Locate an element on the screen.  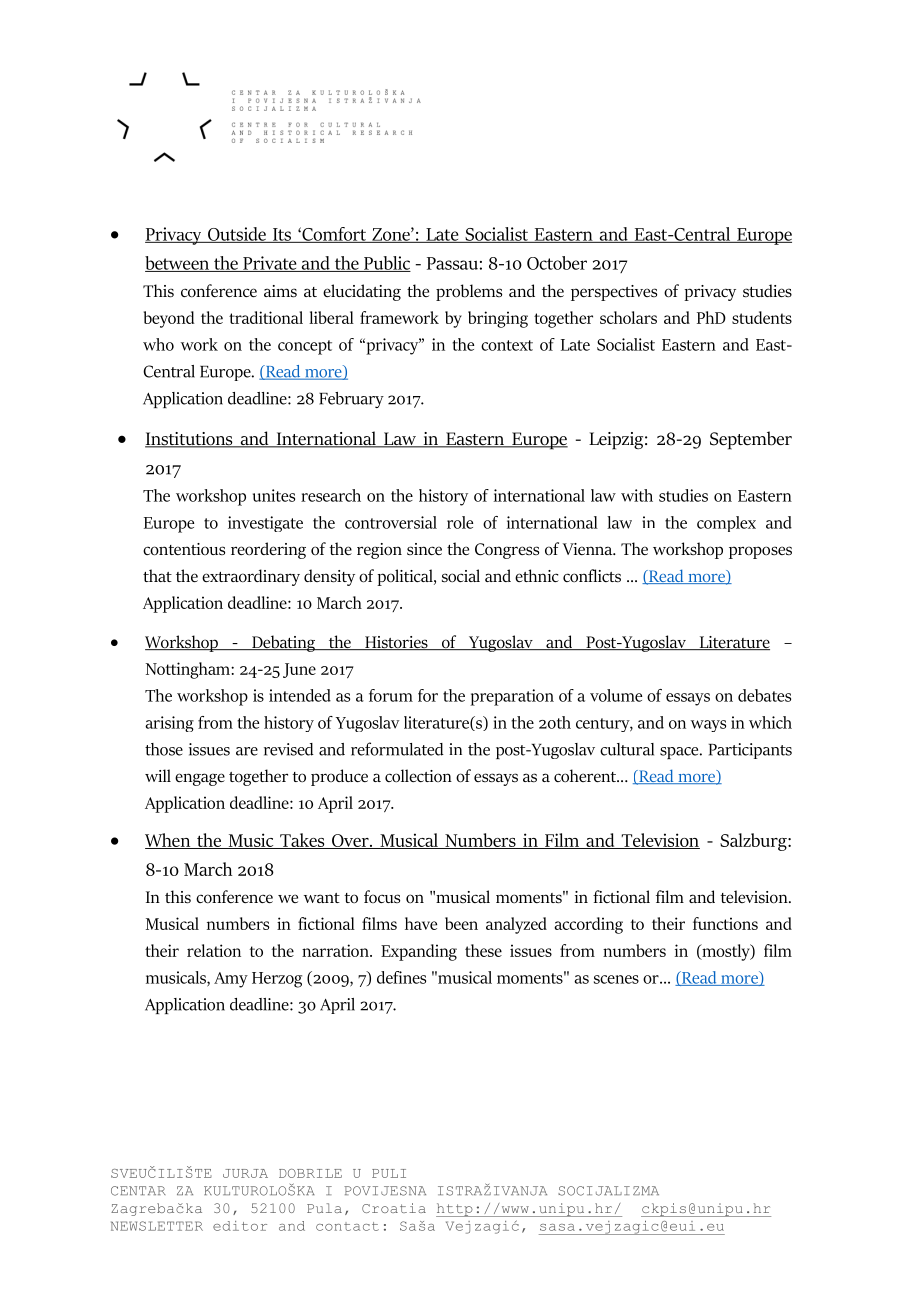
perspectives is located at coordinates (614, 293).
